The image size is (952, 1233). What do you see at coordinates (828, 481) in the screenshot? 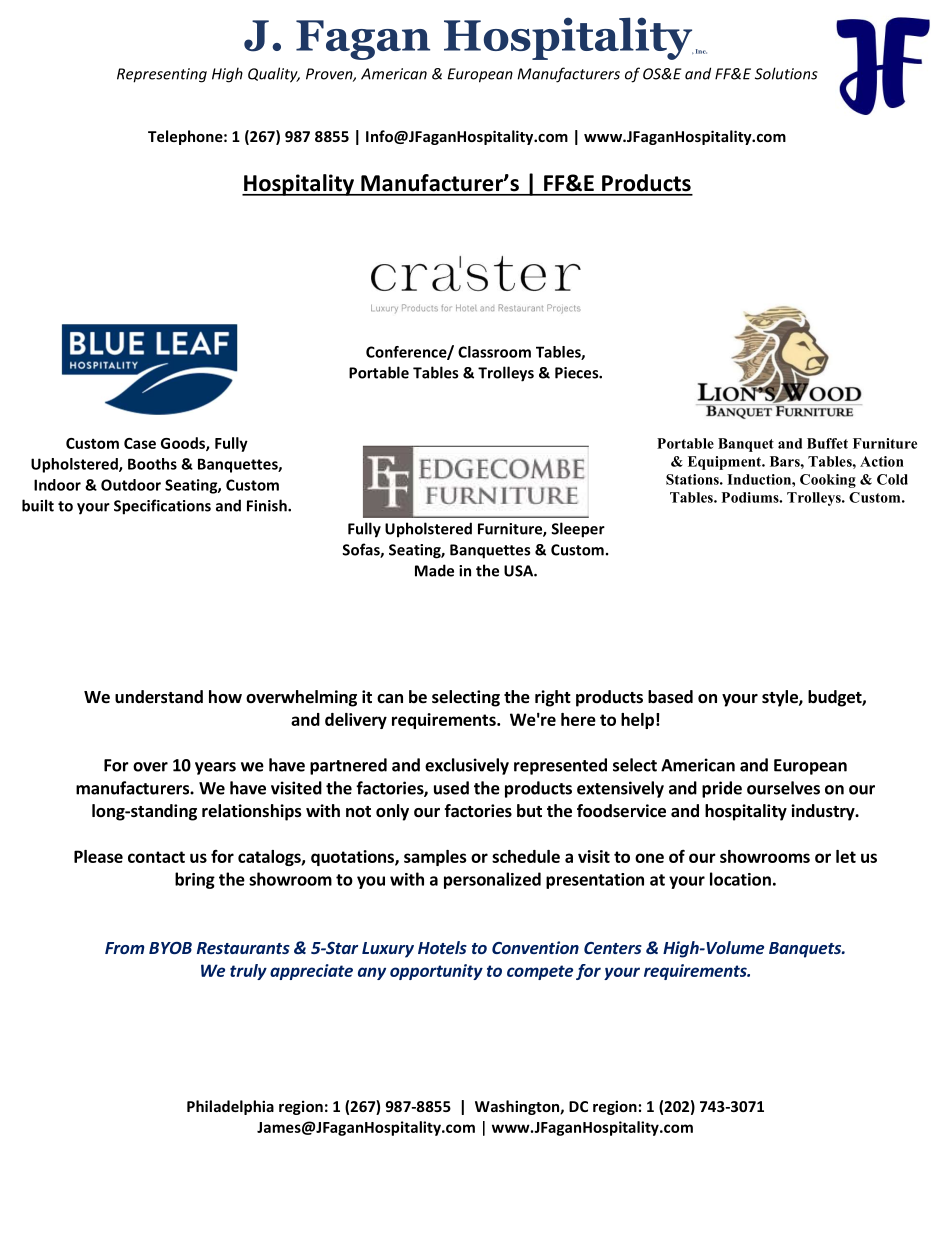
I see `Cooking` at bounding box center [828, 481].
